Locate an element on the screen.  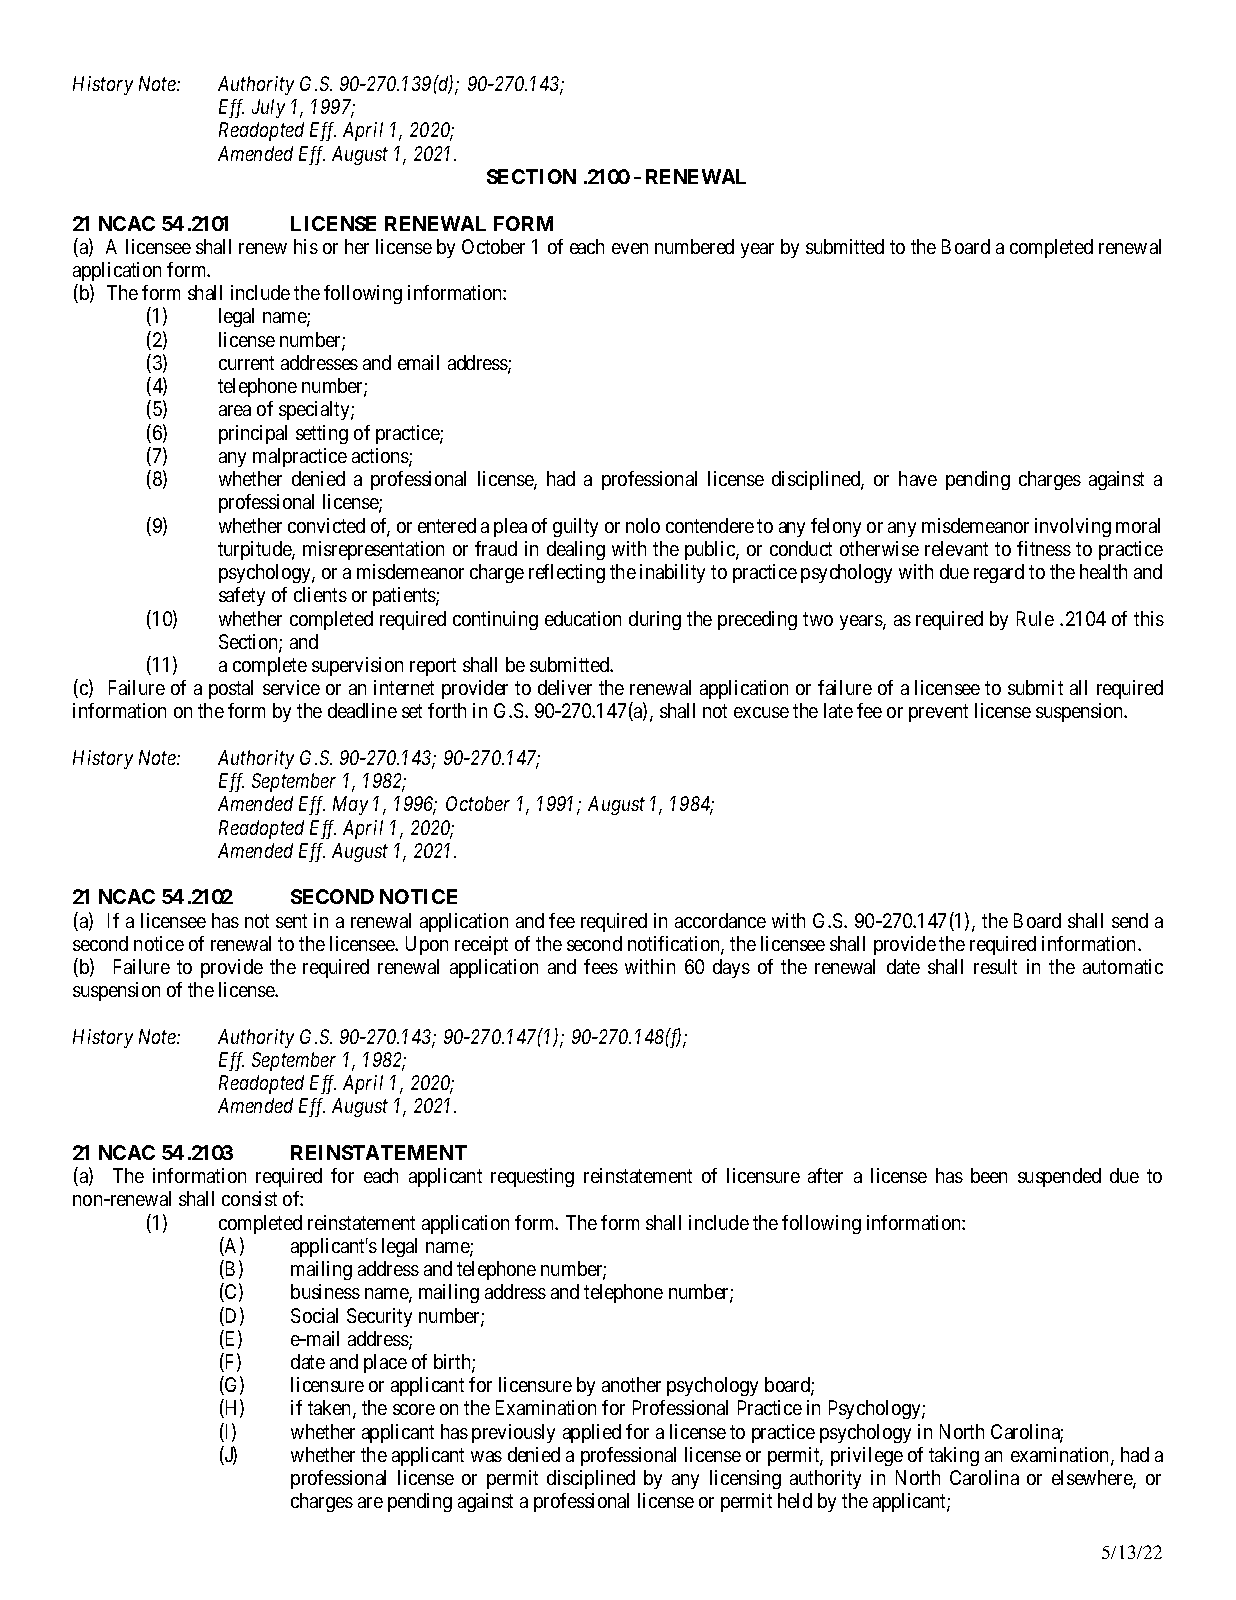
score is located at coordinates (414, 1409).
